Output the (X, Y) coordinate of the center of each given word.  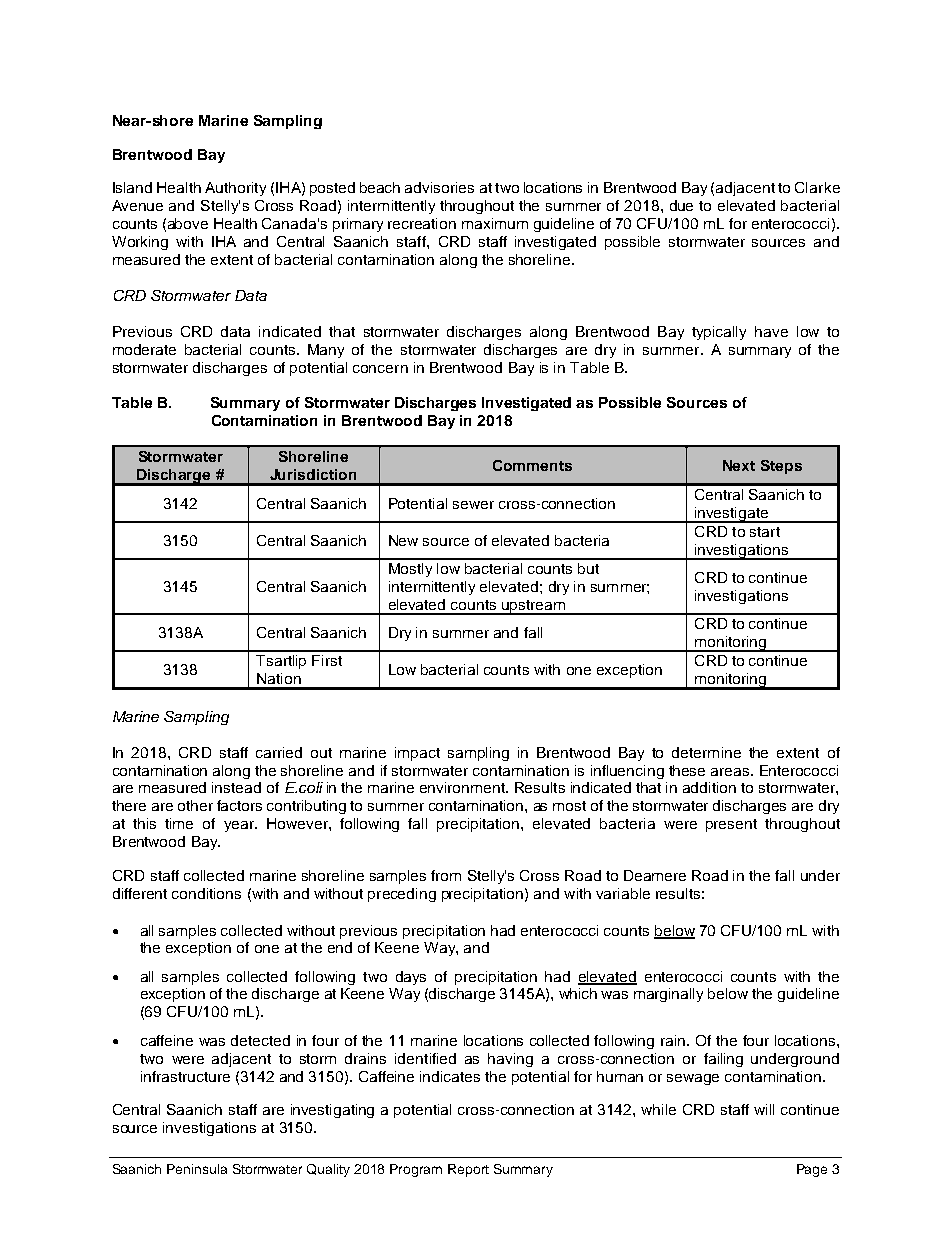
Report (468, 1170)
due (681, 205)
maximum (495, 223)
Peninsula (197, 1169)
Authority (235, 189)
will (764, 1109)
